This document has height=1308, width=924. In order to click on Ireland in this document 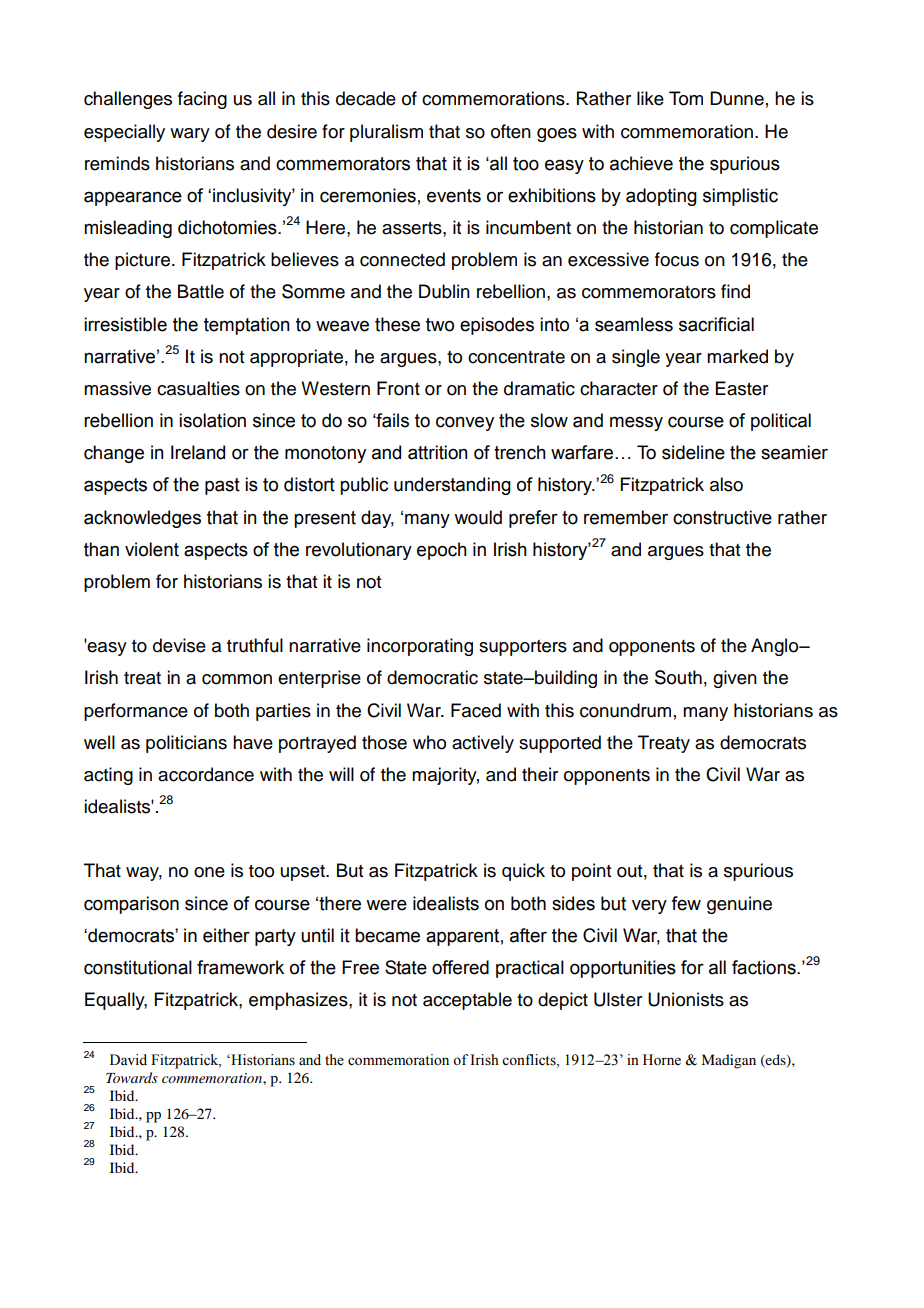, I will do `click(198, 452)`.
